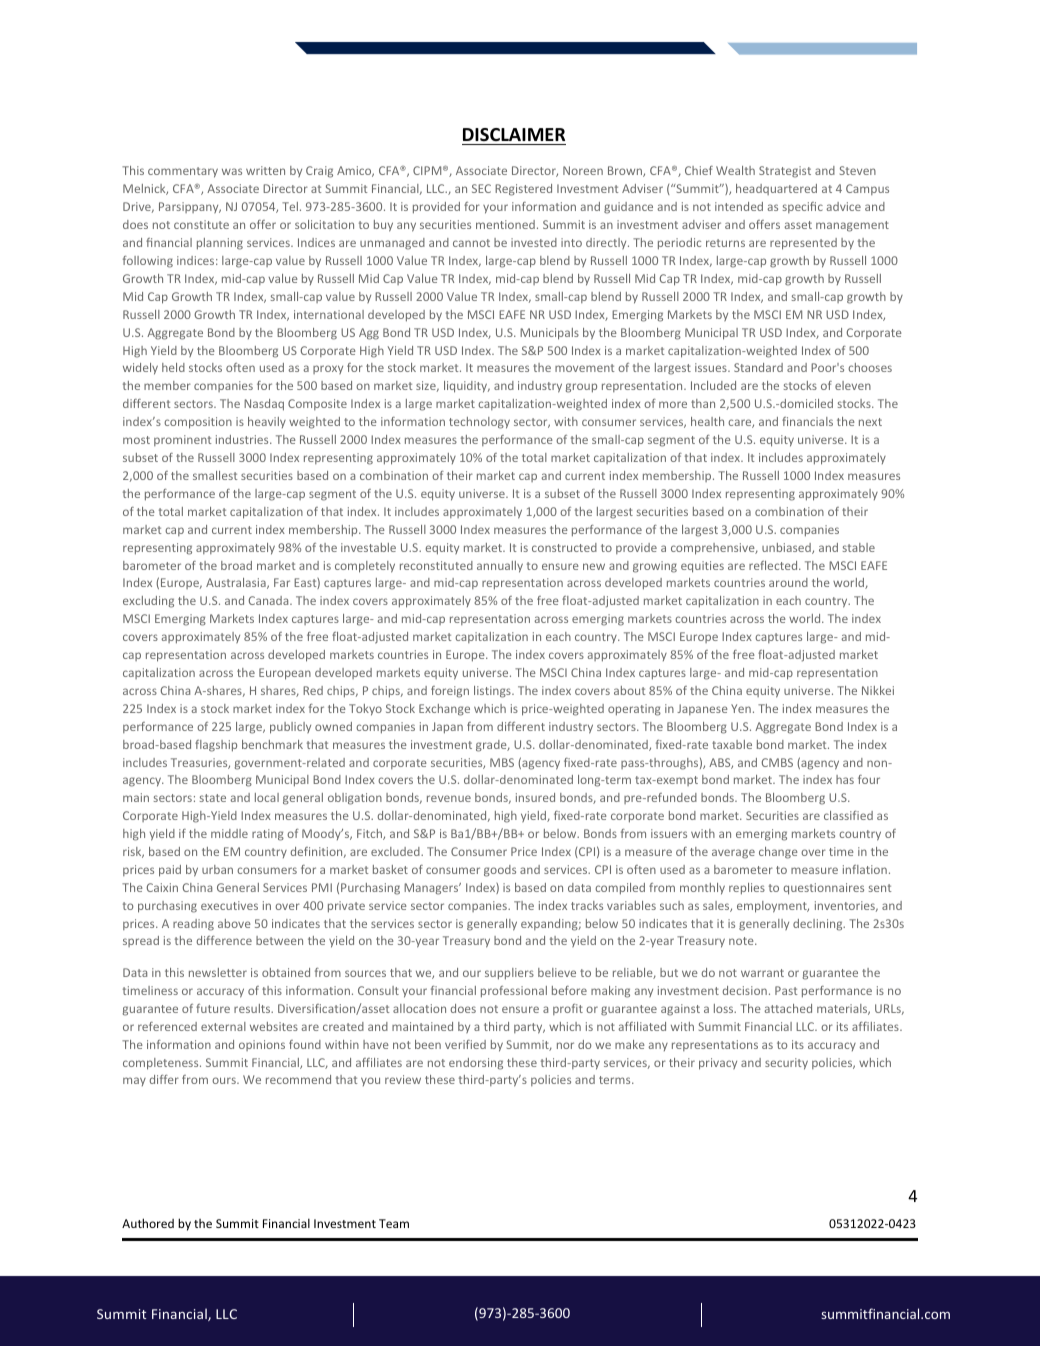  What do you see at coordinates (234, 923) in the document?
I see `above` at bounding box center [234, 923].
